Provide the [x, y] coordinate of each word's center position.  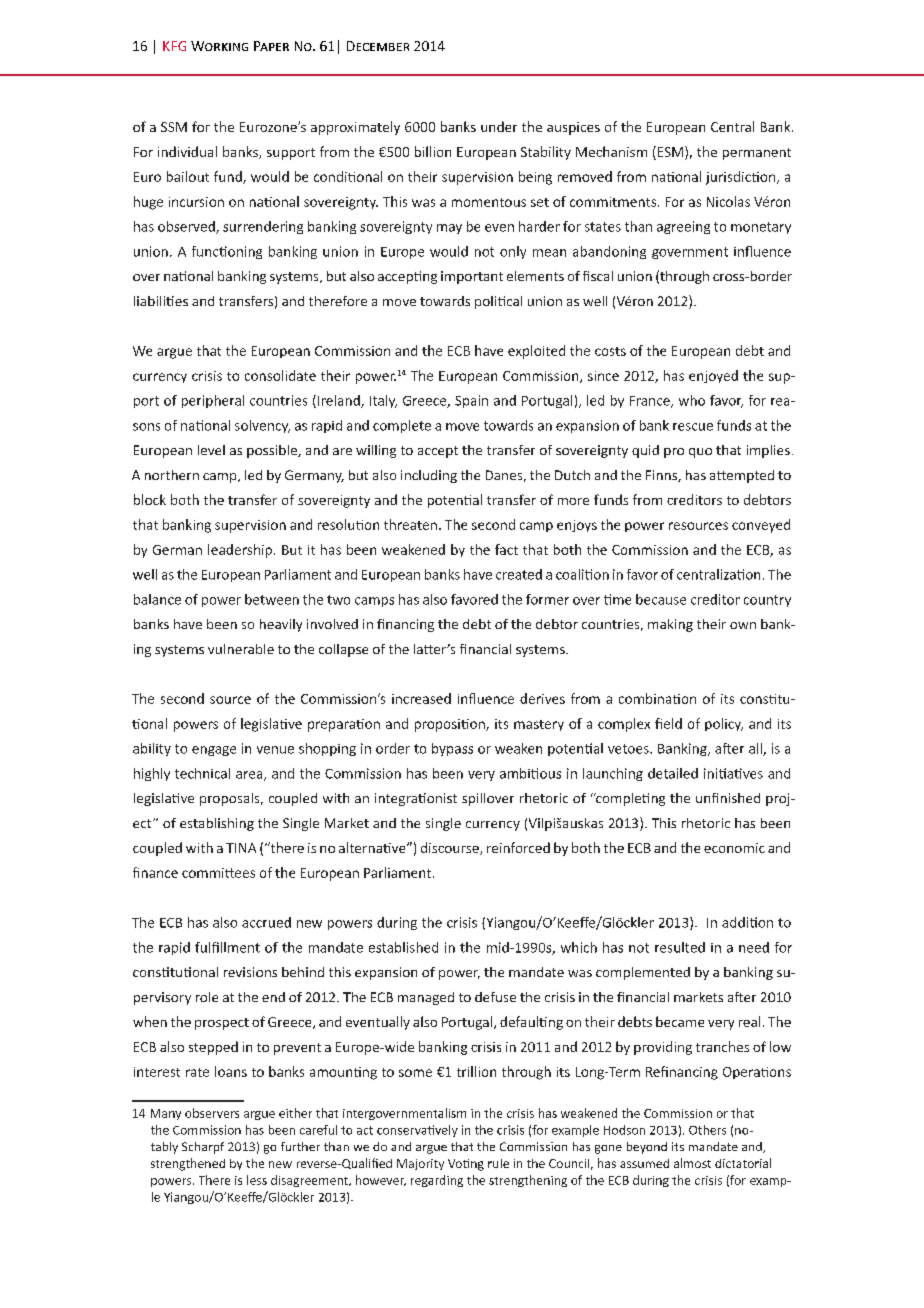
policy [724, 724]
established [403, 947]
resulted [680, 947]
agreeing [683, 227]
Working [219, 46]
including [429, 476]
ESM [670, 153]
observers [212, 1113]
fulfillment [227, 947]
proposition [451, 725]
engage [214, 751]
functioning [227, 252]
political [498, 302]
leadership [241, 551]
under [499, 126]
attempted [742, 476]
